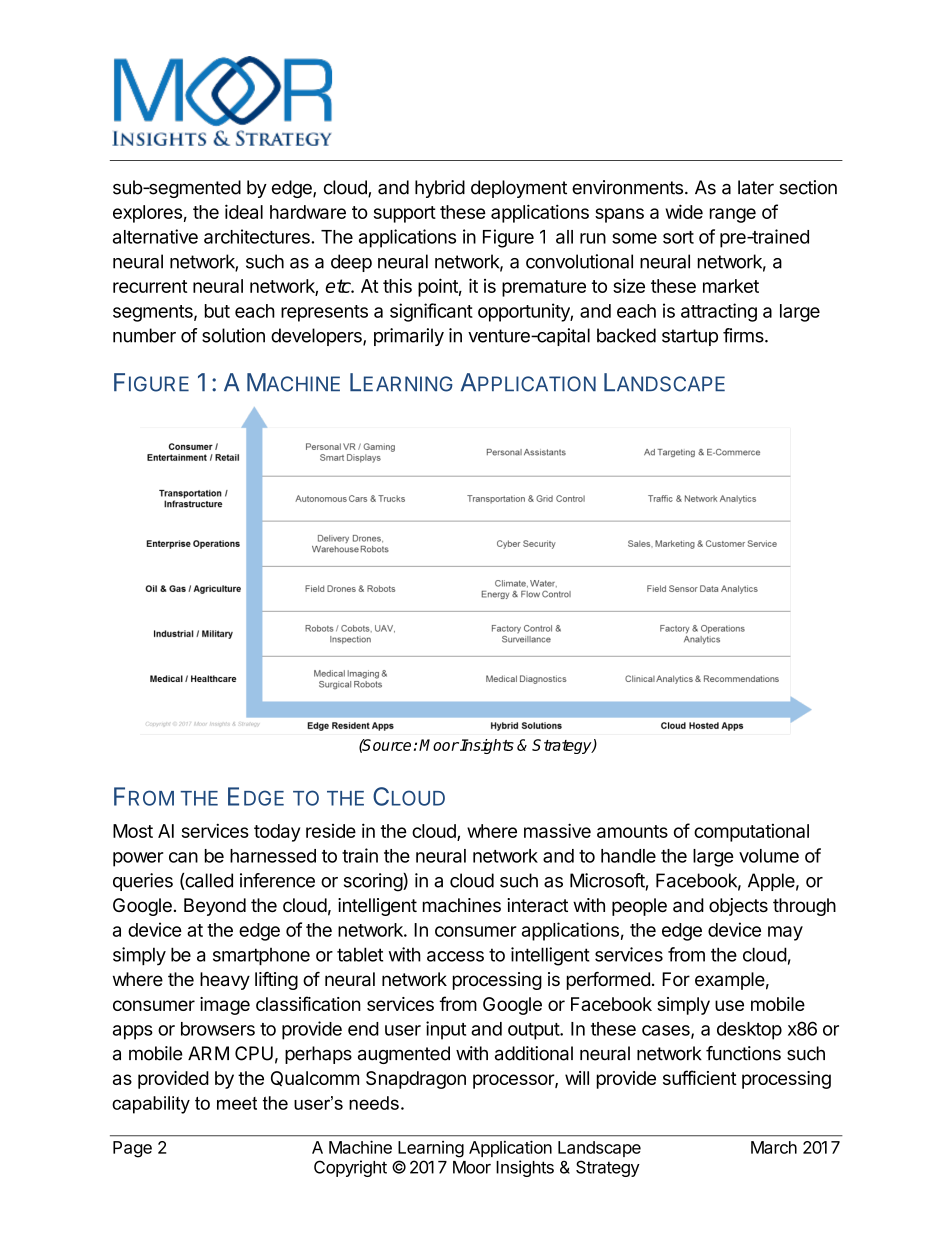 The width and height of the document is (952, 1233). I want to click on today, so click(277, 833).
